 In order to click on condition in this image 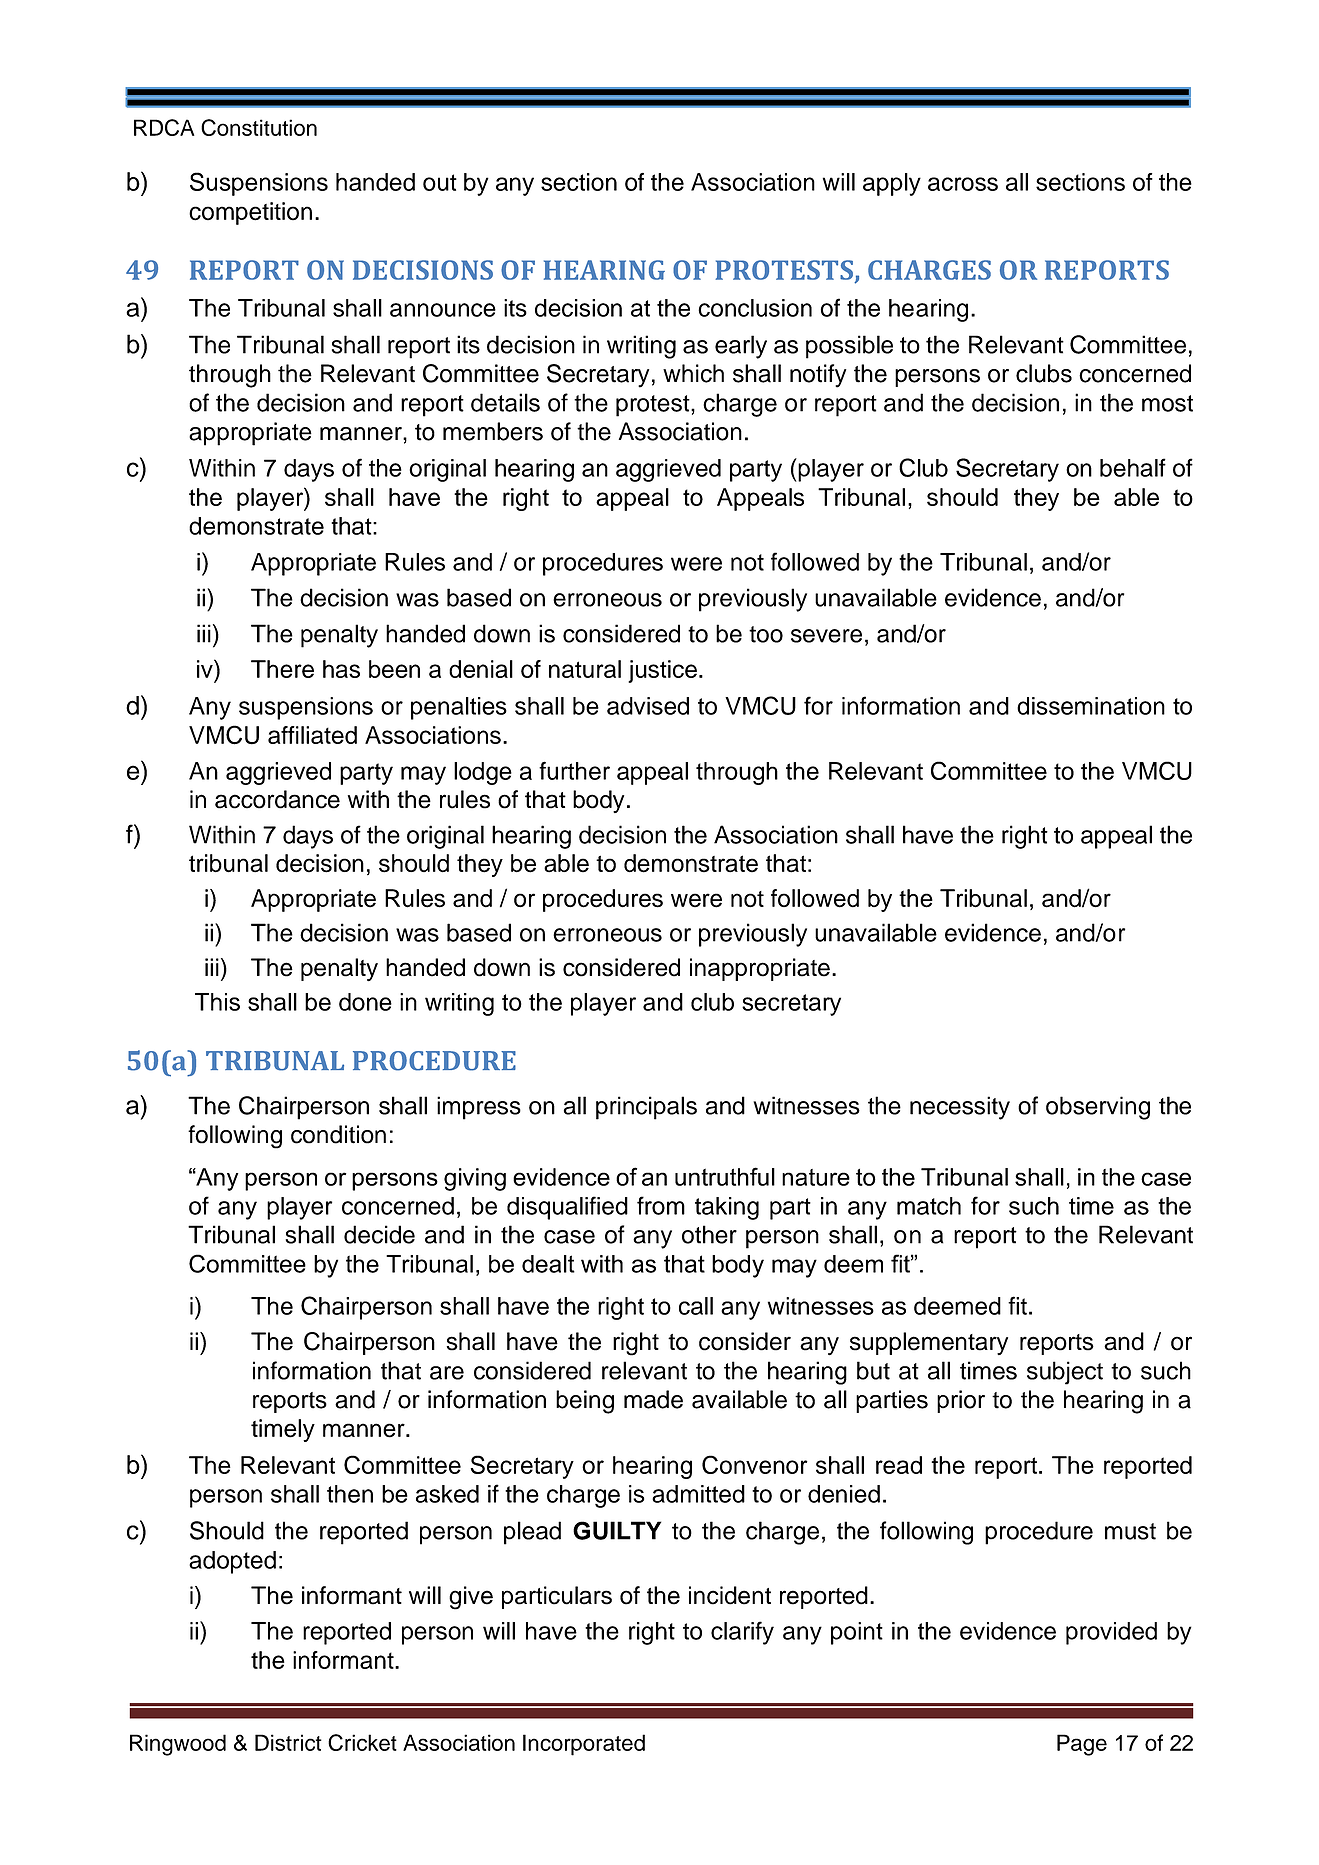, I will do `click(338, 1134)`.
